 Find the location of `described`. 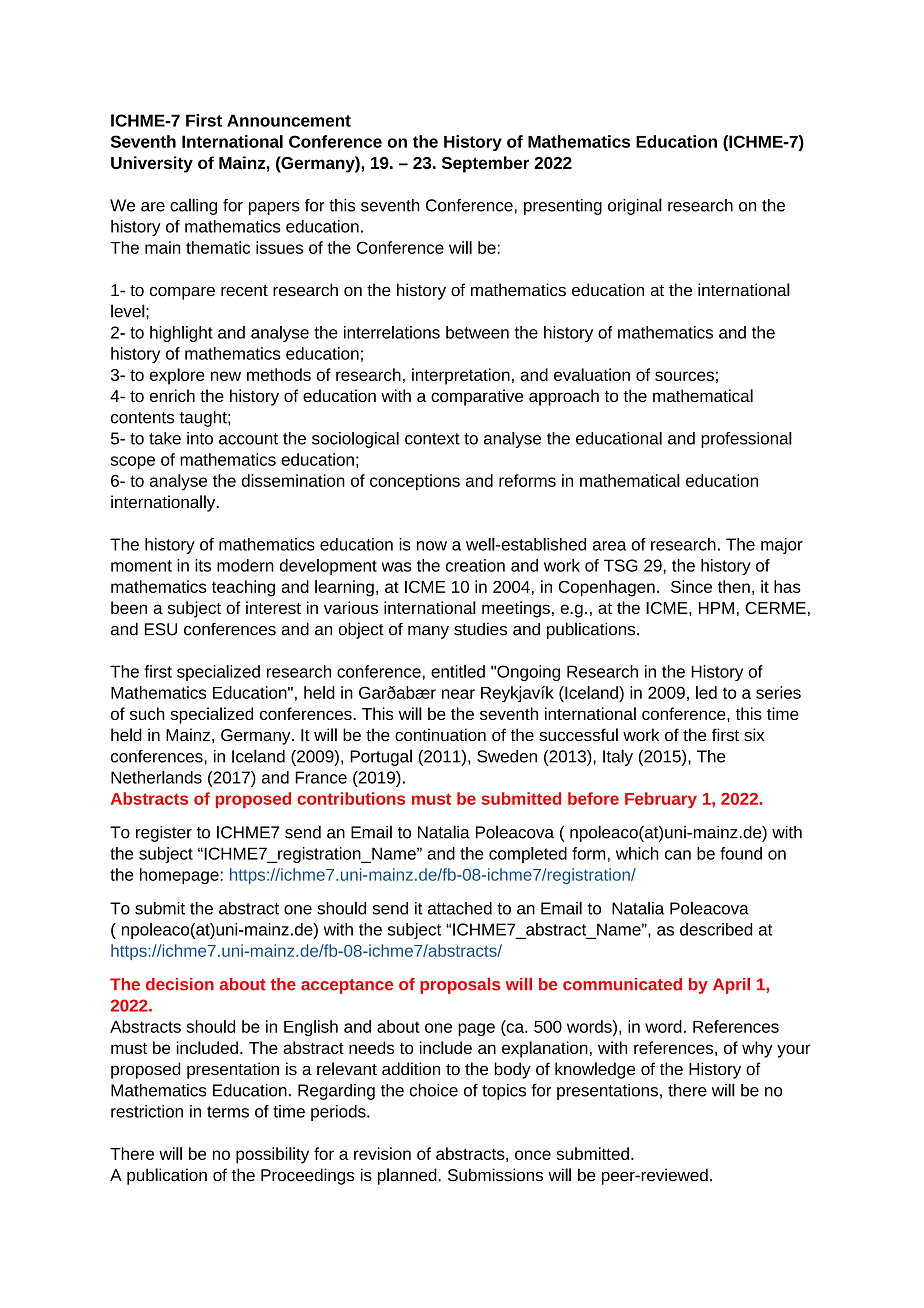

described is located at coordinates (716, 929).
